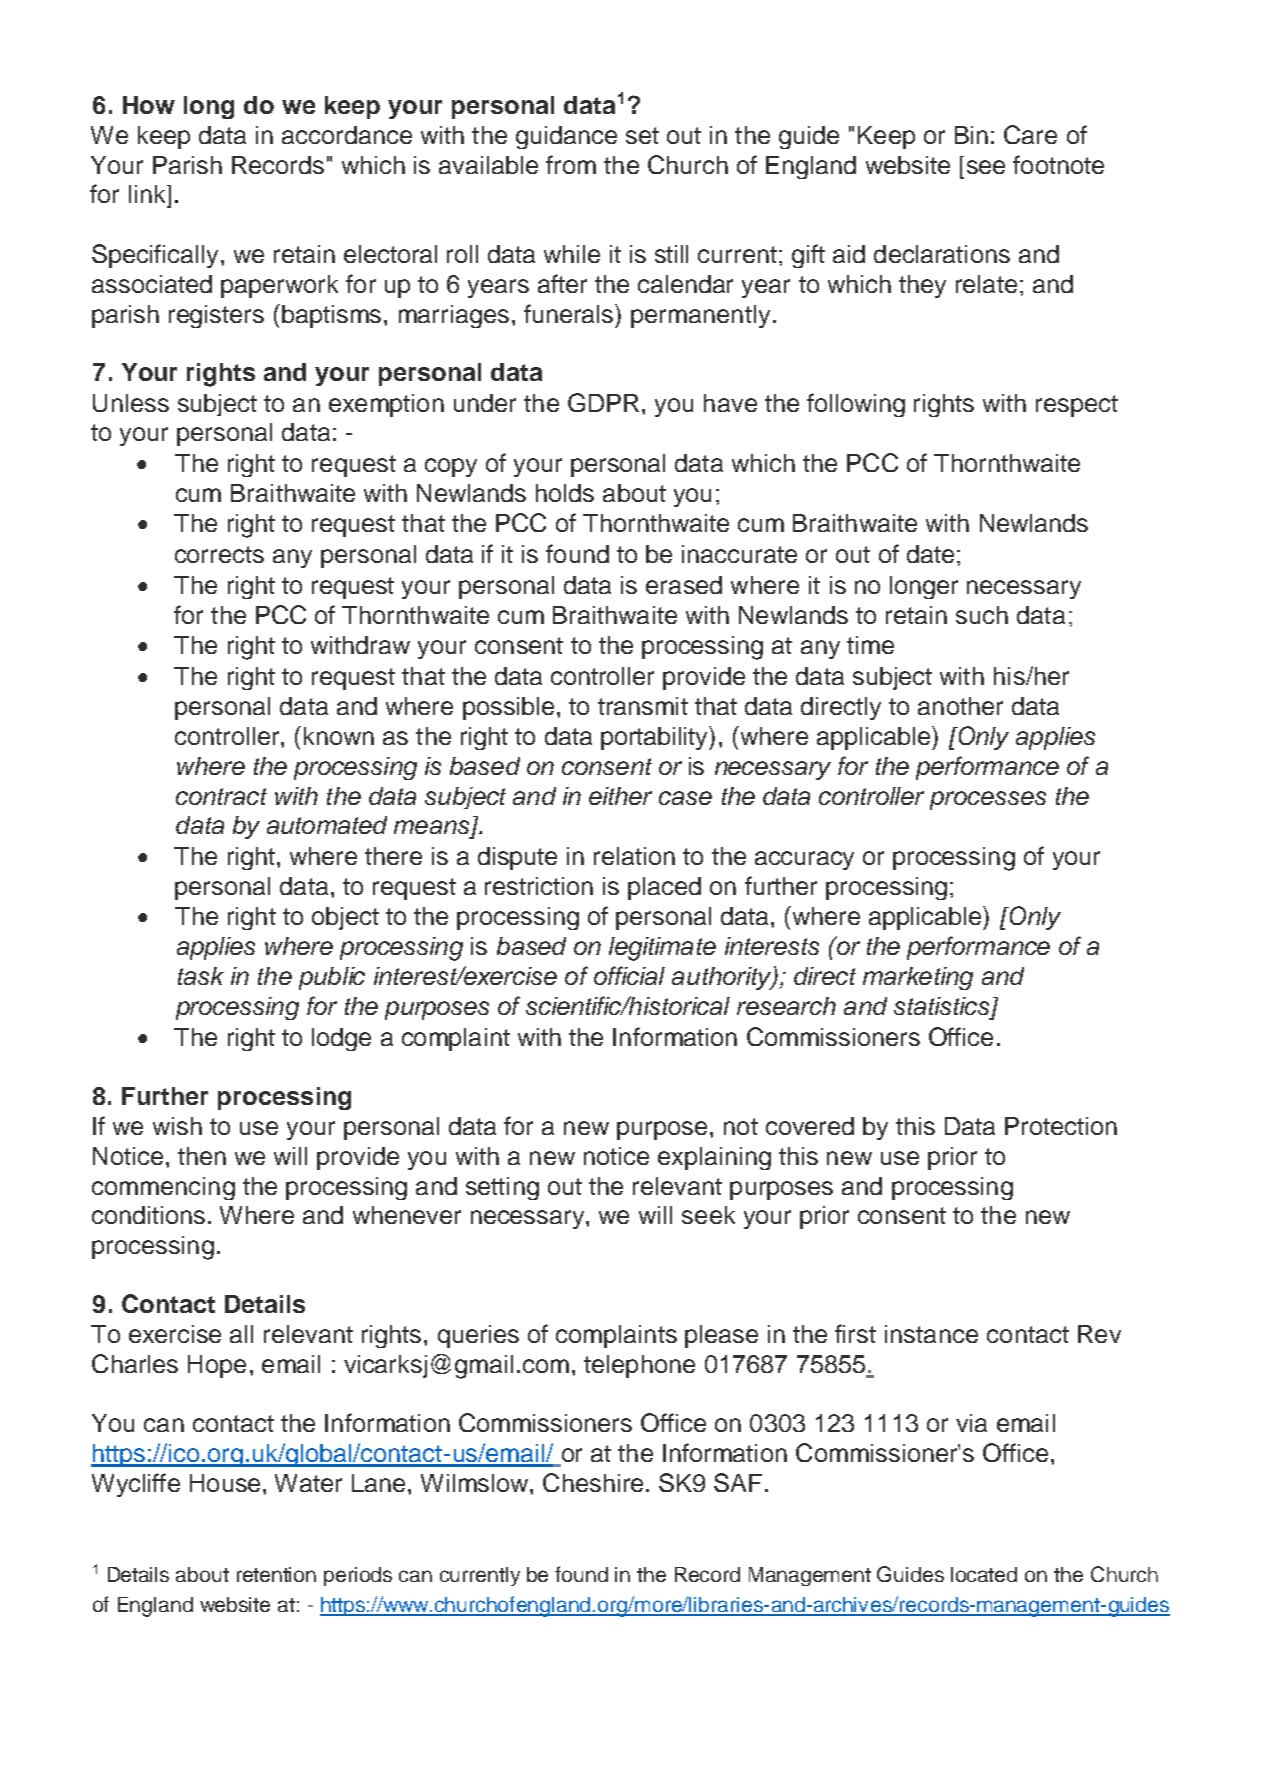 This screenshot has height=1787, width=1264. I want to click on holds, so click(565, 493).
